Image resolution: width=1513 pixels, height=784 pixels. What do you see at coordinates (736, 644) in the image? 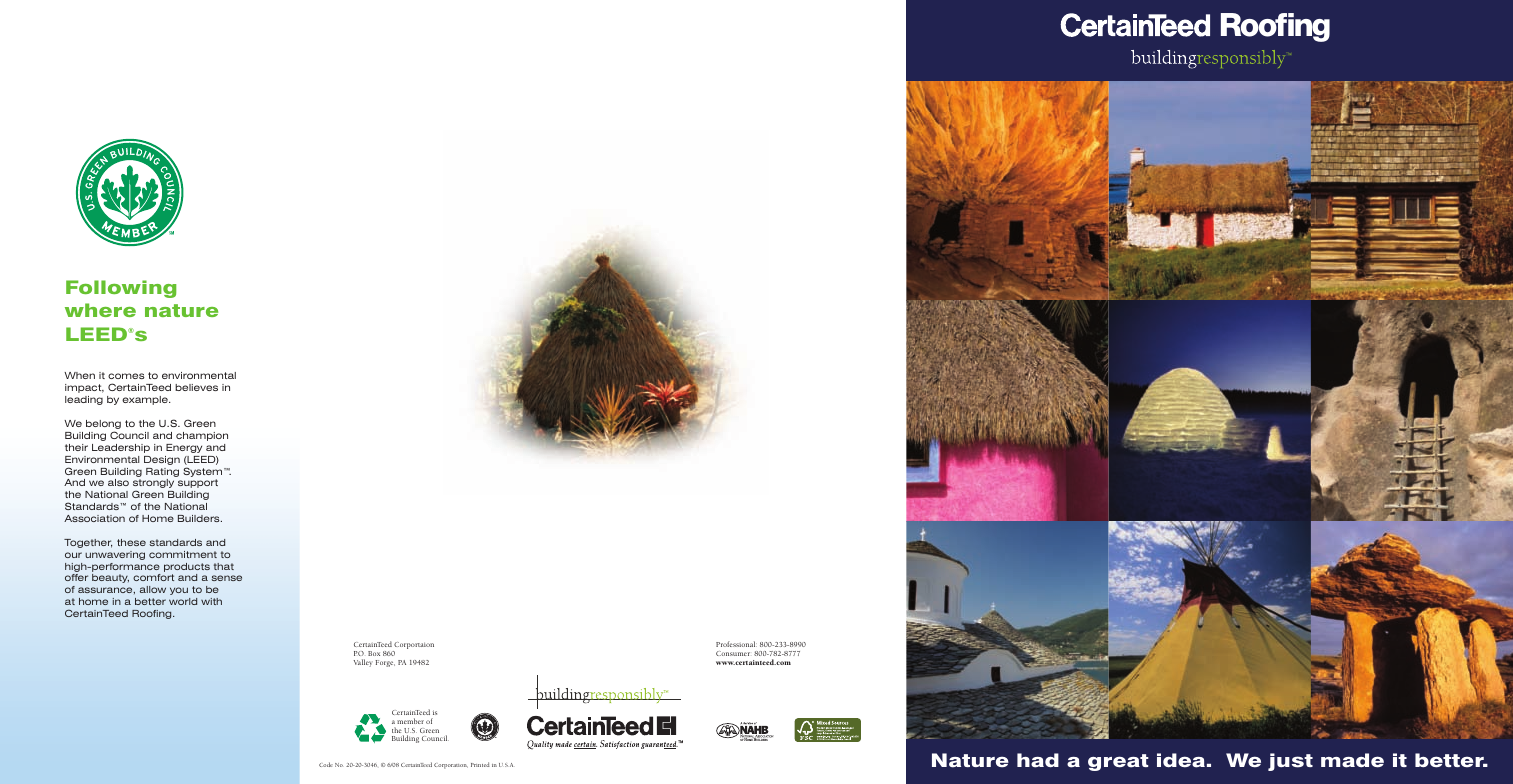
I see `Professional` at bounding box center [736, 644].
